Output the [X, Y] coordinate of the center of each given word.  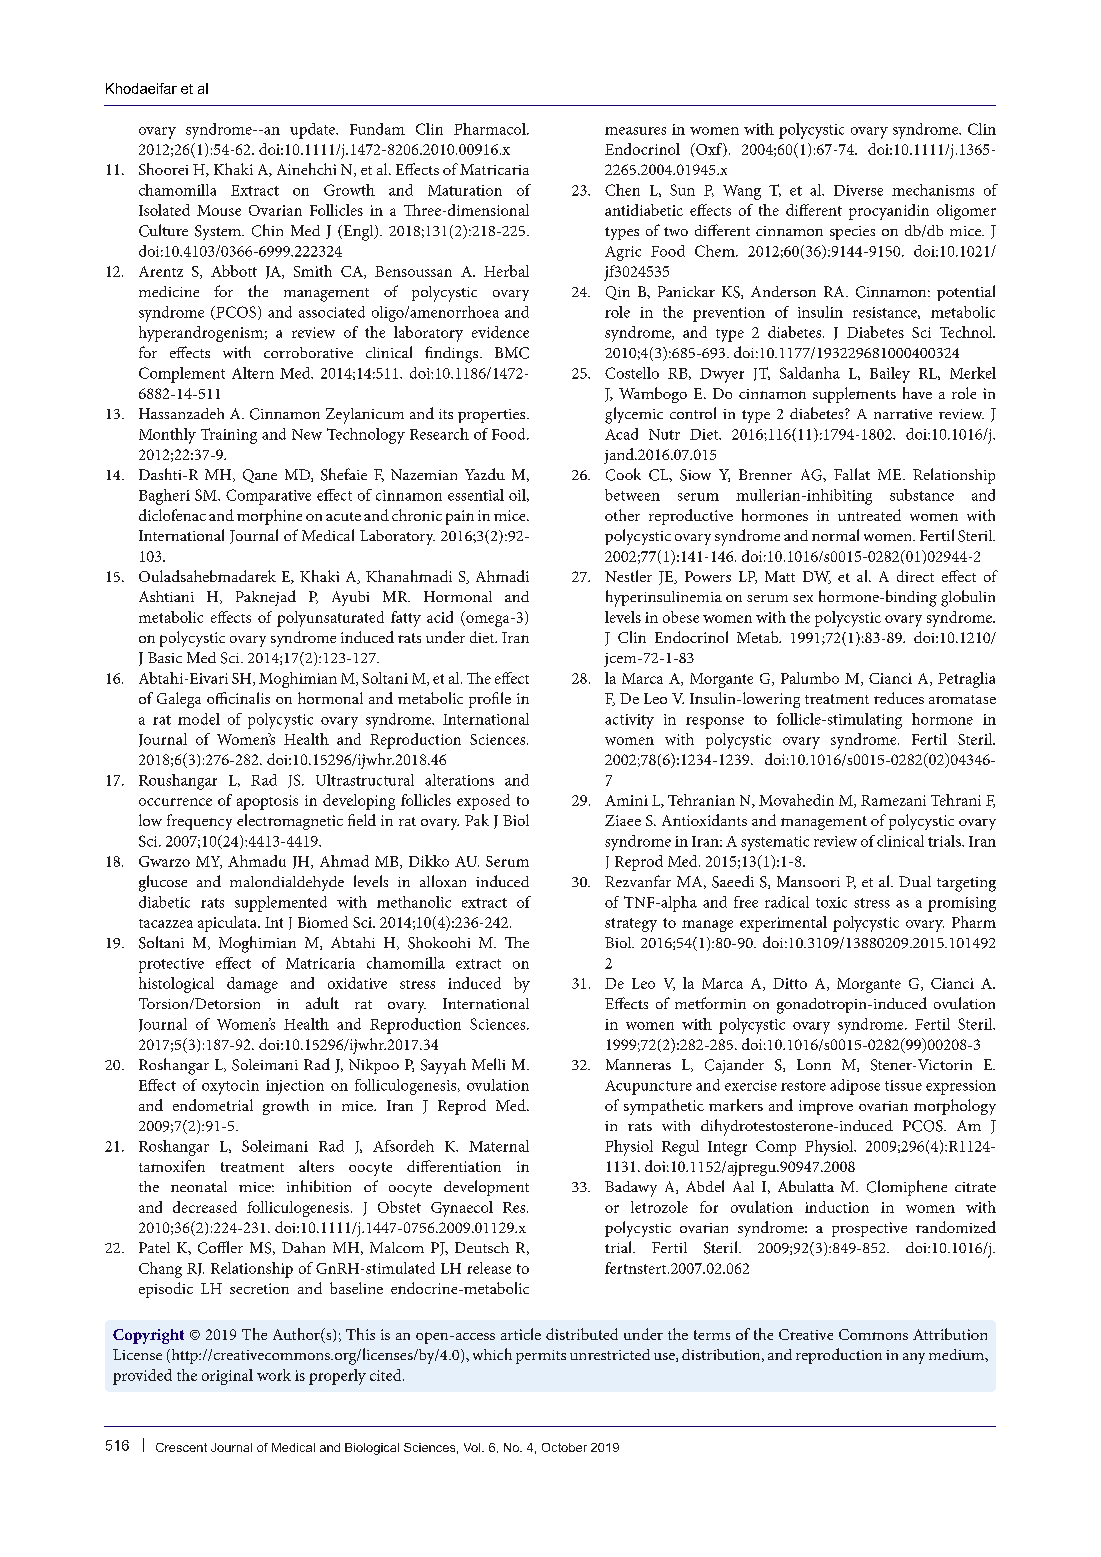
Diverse [858, 190]
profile [490, 700]
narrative [903, 414]
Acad [621, 434]
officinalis [238, 698]
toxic [831, 902]
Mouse [219, 210]
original [227, 1377]
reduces [899, 698]
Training [229, 436]
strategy [631, 925]
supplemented [281, 904]
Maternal [499, 1146]
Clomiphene [907, 1188]
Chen [622, 190]
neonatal [199, 1186]
